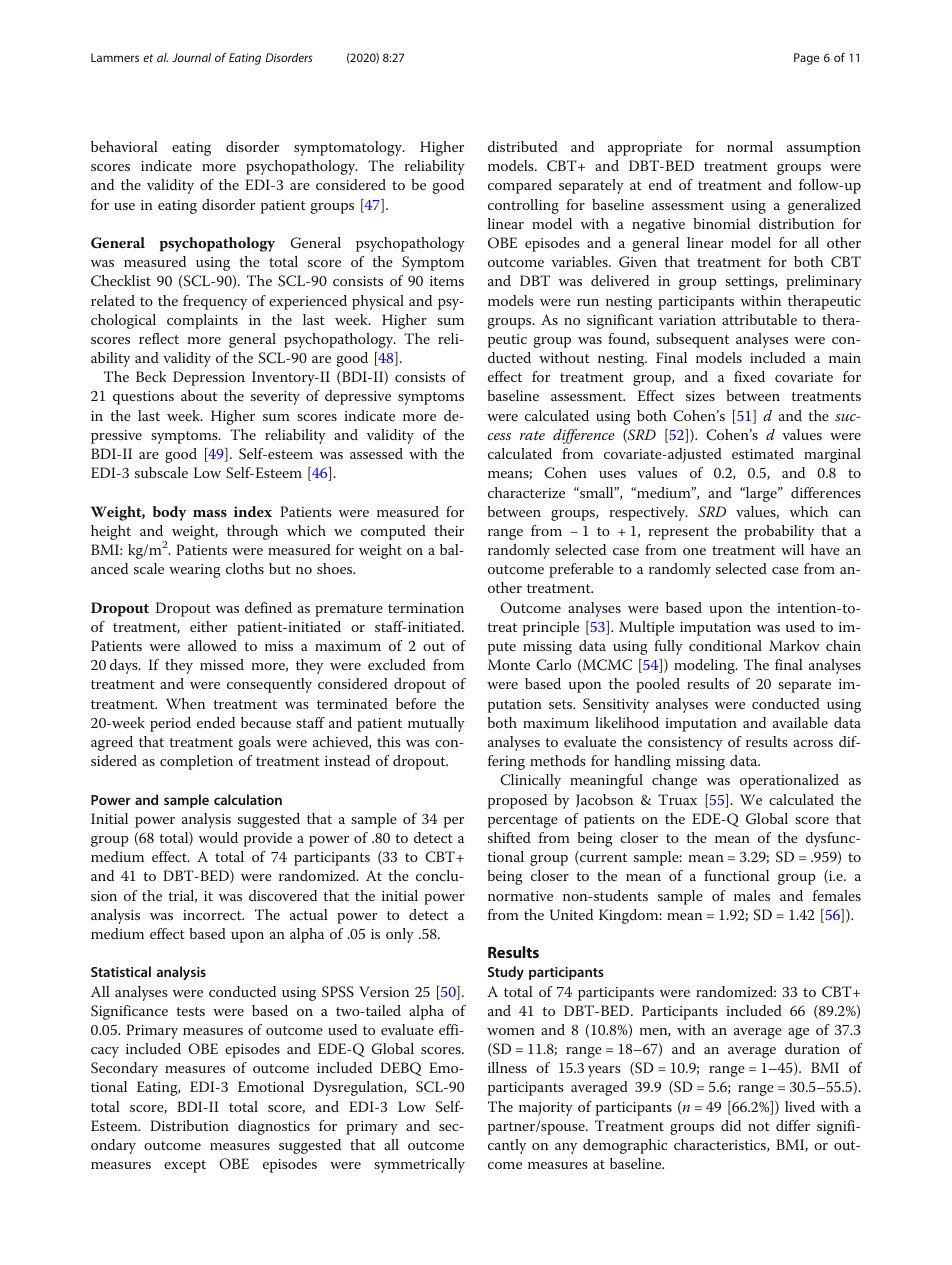  Describe the element at coordinates (763, 453) in the image. I see `estimated` at that location.
